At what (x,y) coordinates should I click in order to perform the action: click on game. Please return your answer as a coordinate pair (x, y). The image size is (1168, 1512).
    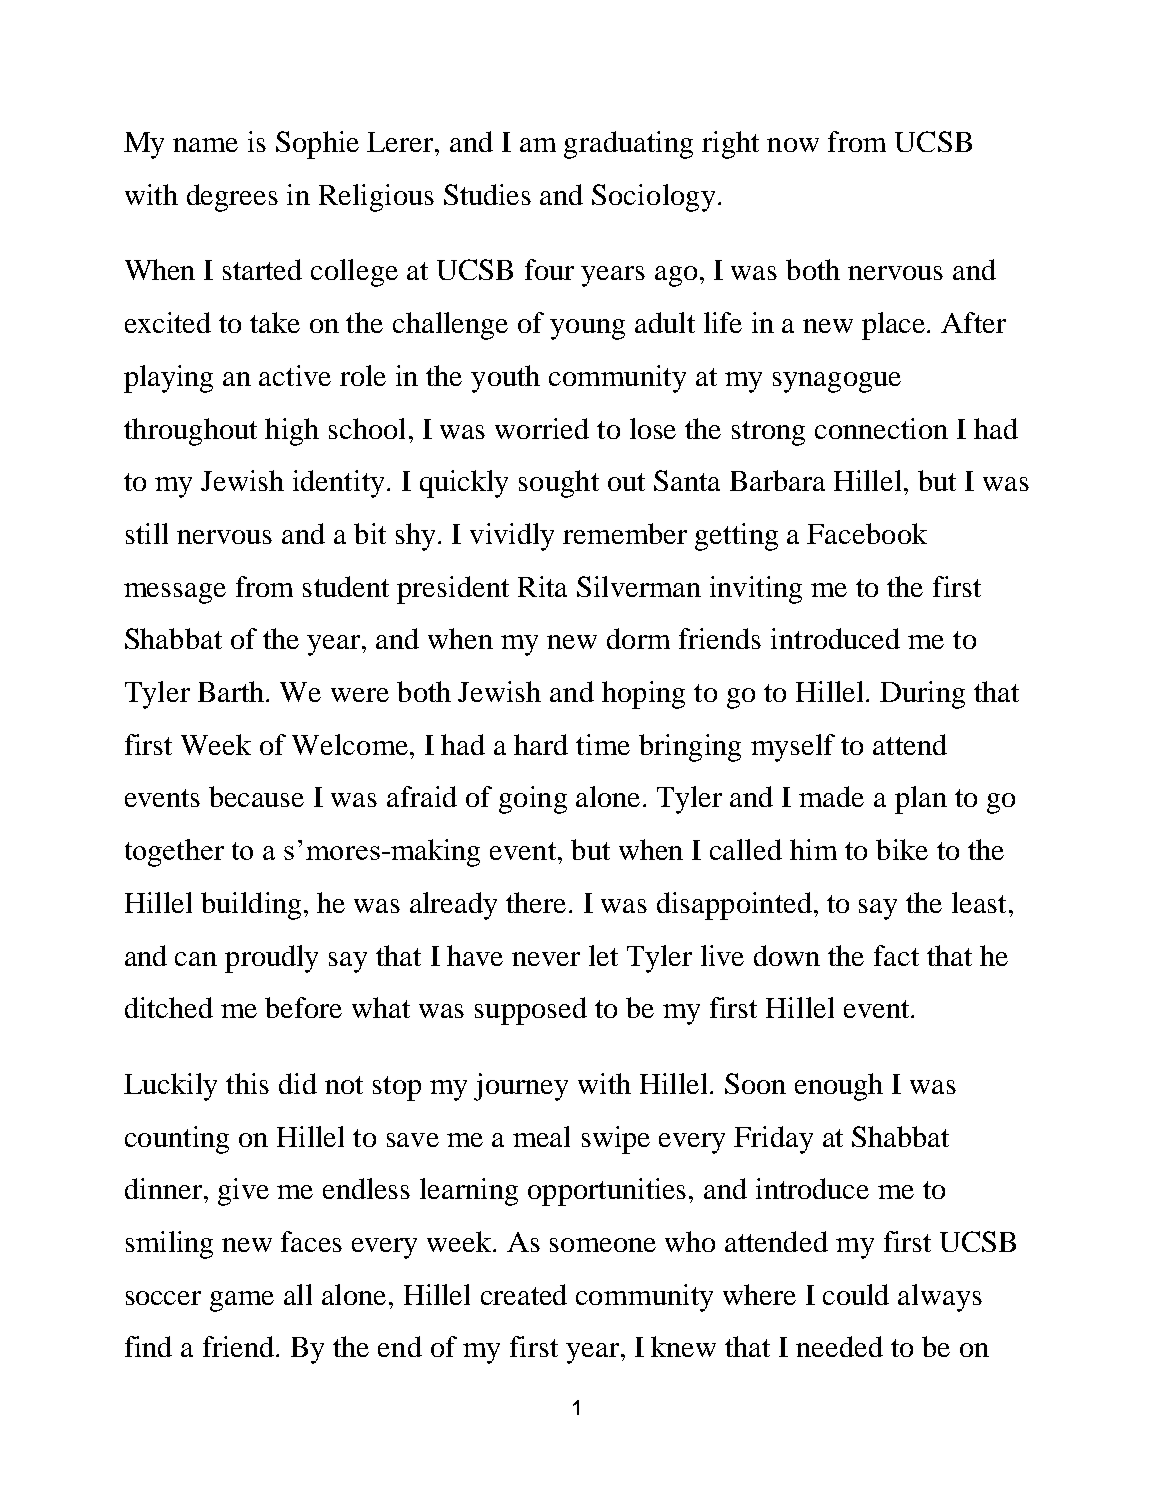
    Looking at the image, I should click on (242, 1301).
